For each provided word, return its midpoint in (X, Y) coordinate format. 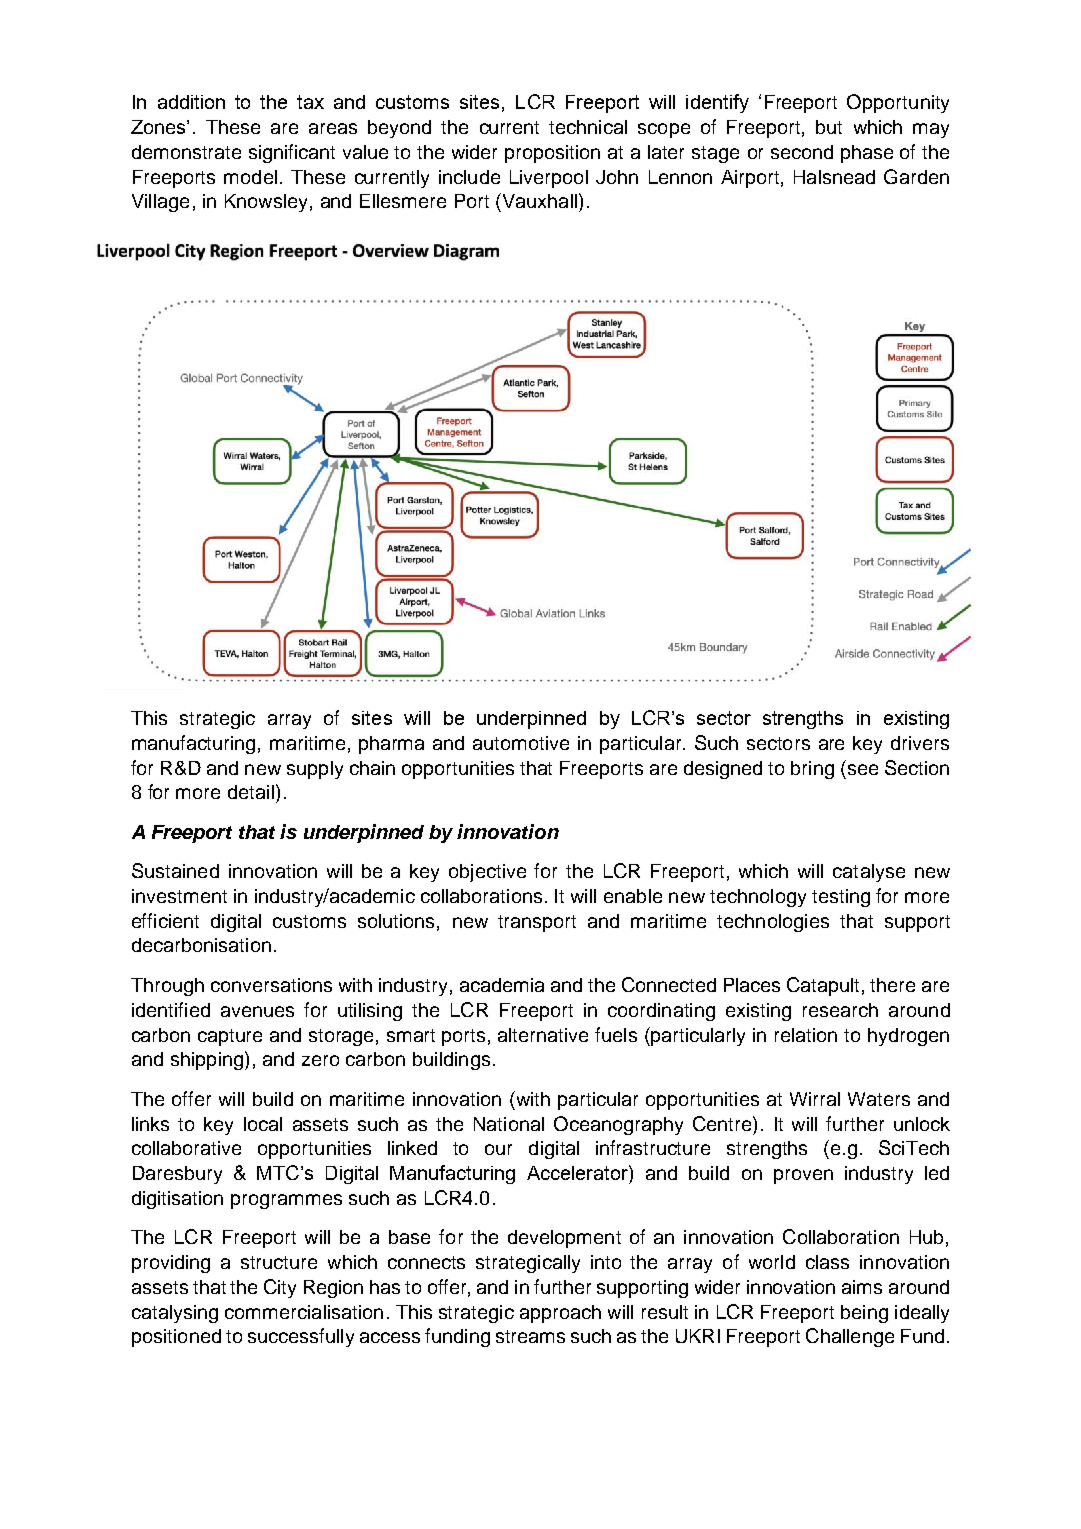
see (863, 769)
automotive (521, 743)
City (280, 1288)
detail (251, 792)
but (829, 127)
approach (560, 1314)
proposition (552, 154)
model (250, 177)
